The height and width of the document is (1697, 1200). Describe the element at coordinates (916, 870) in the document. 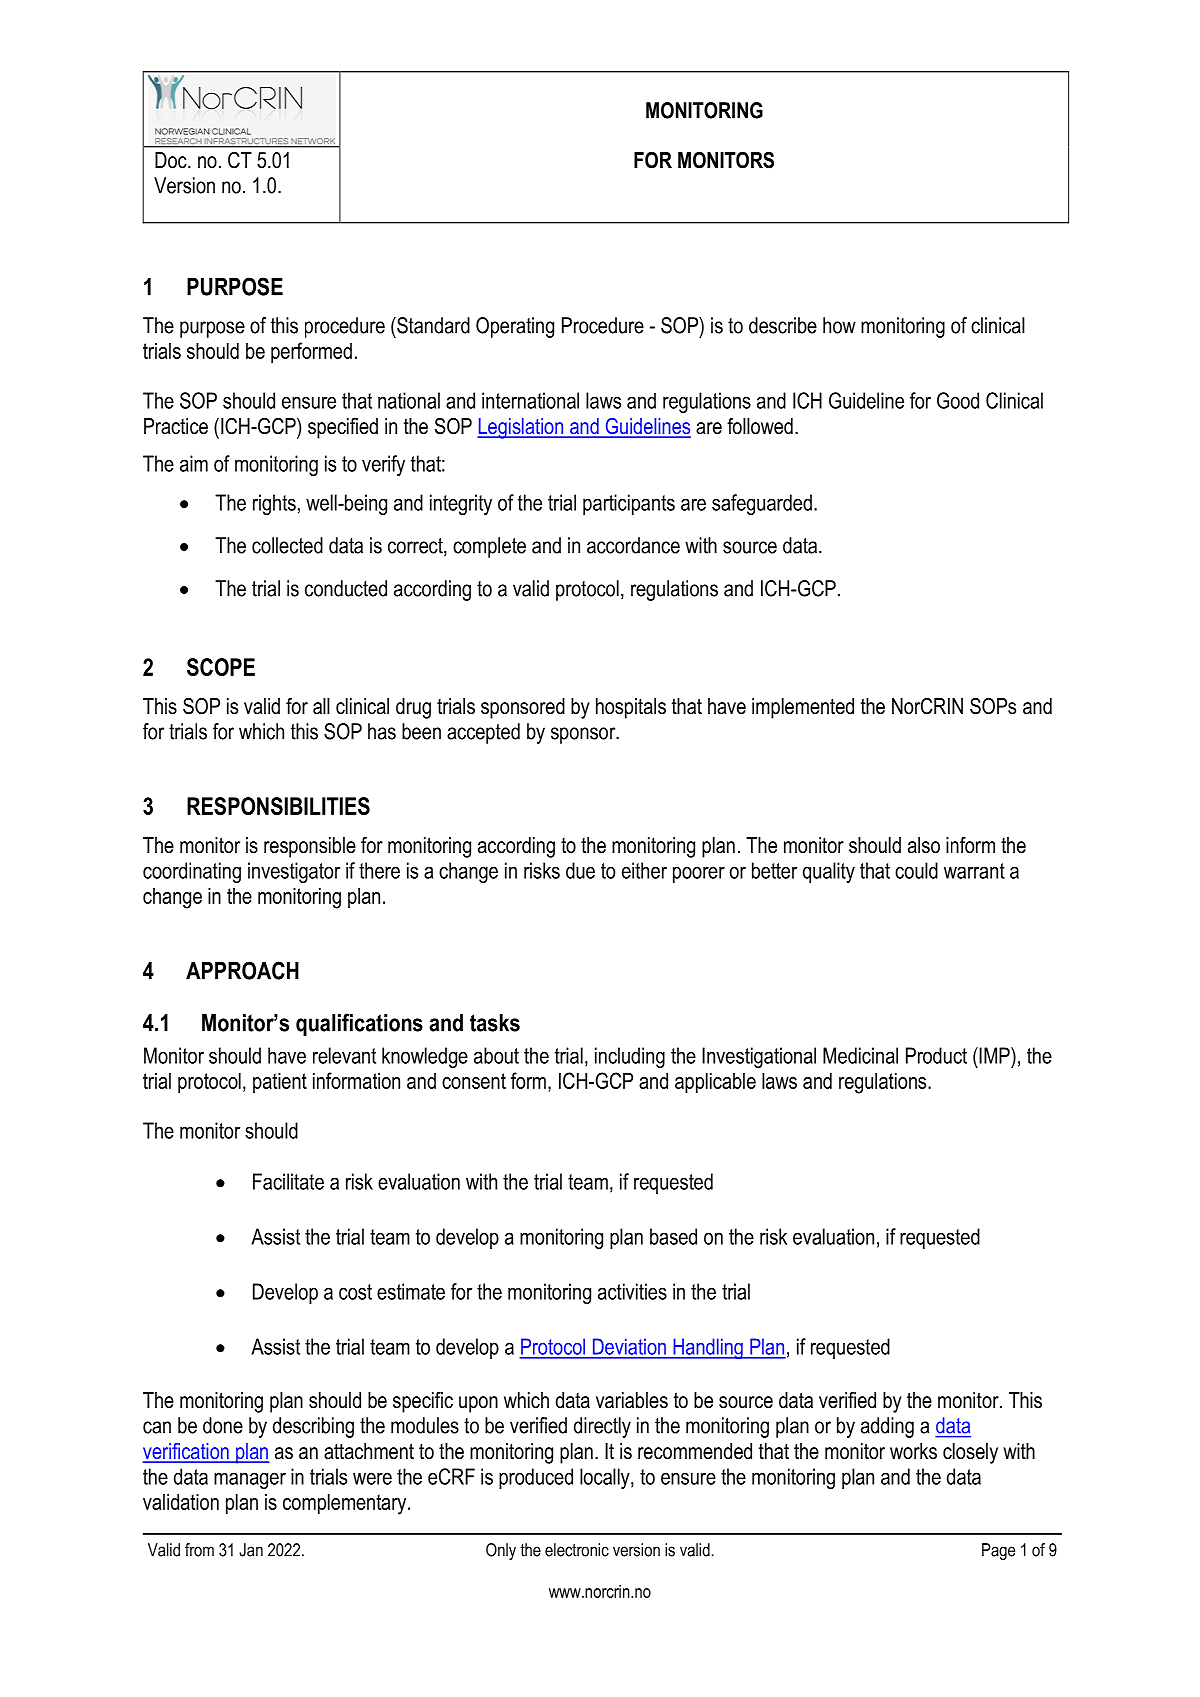

I see `could` at that location.
